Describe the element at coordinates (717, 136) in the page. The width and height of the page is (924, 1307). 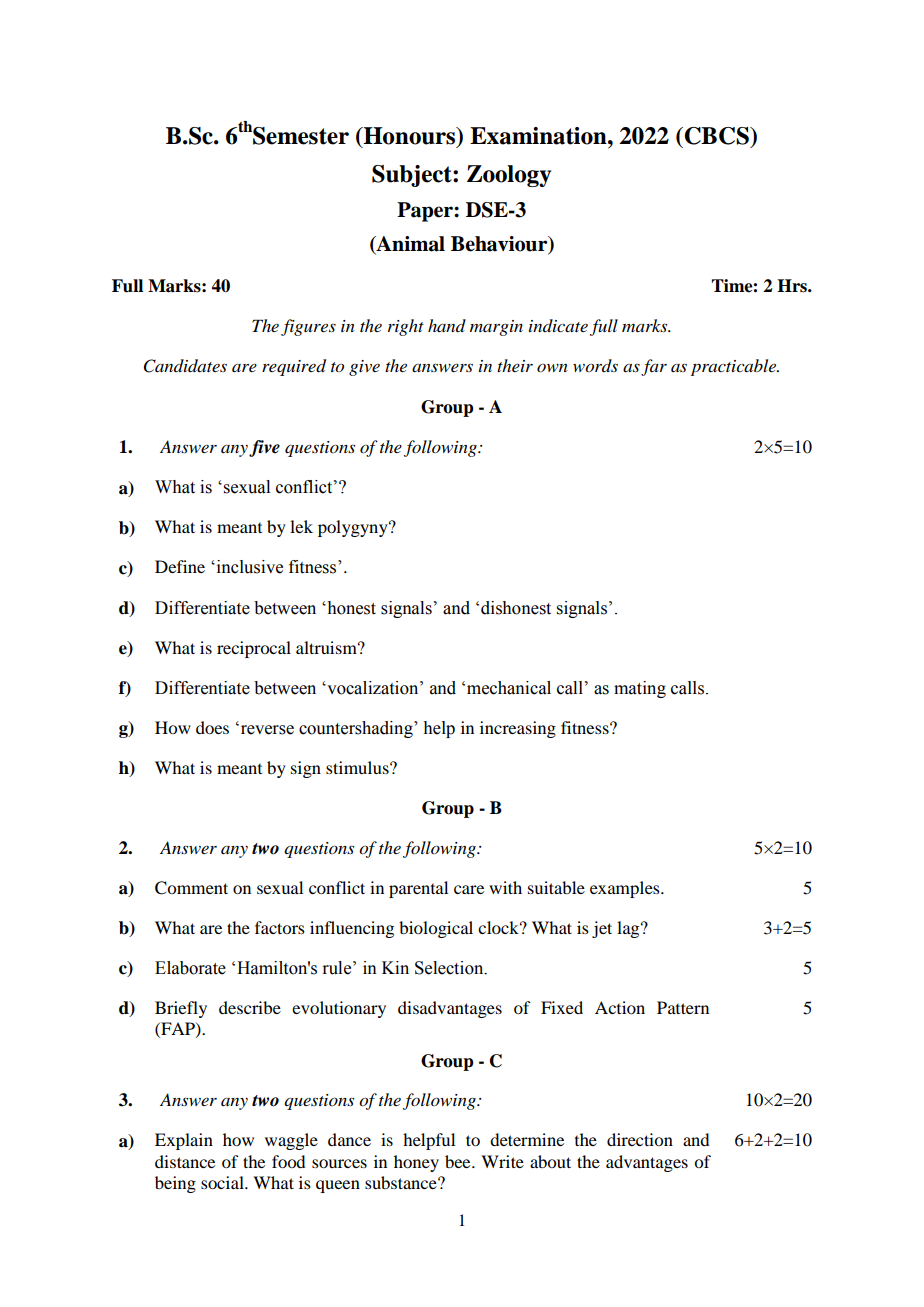
I see `CBCS` at that location.
